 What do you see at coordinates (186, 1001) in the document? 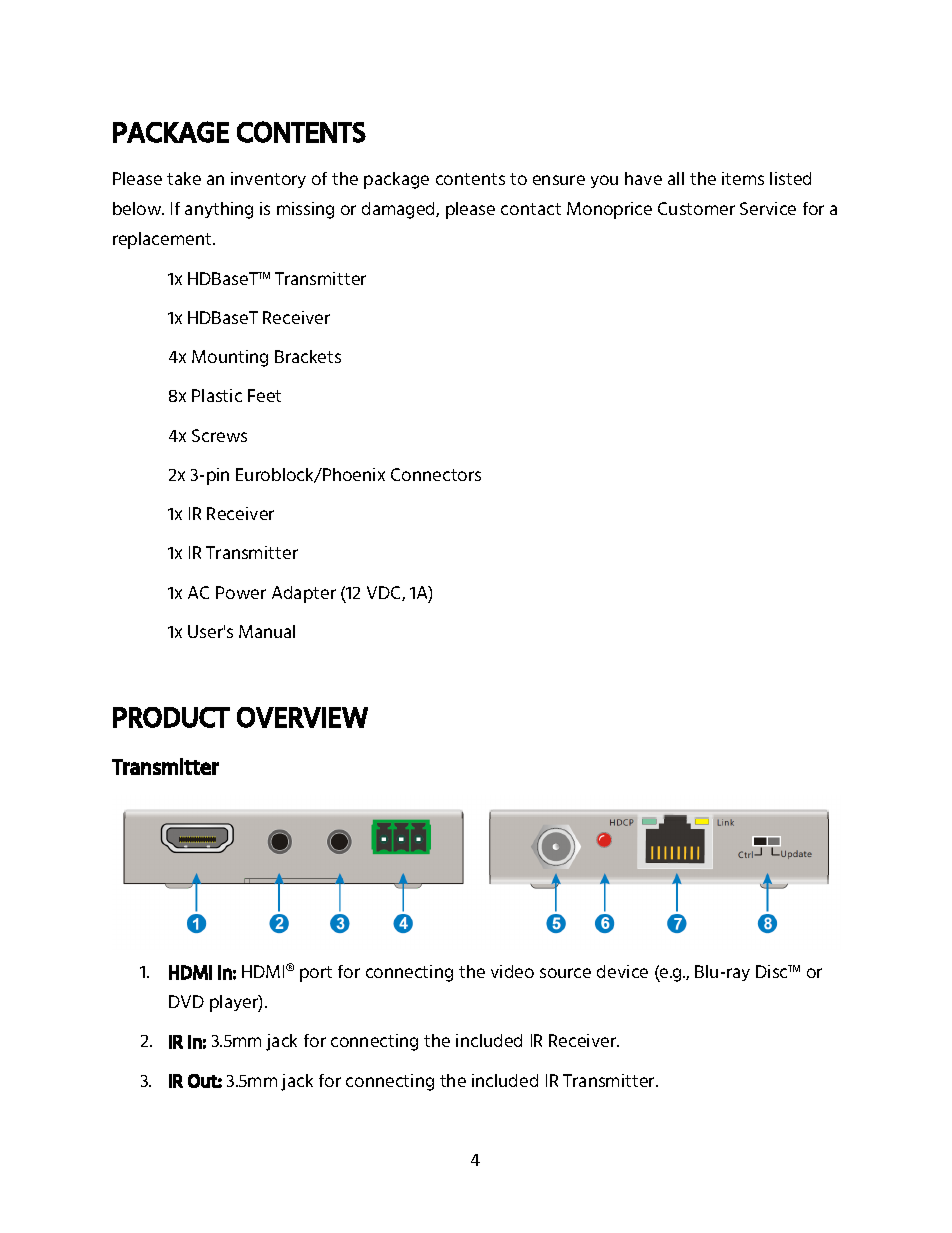
I see `DVD` at bounding box center [186, 1001].
